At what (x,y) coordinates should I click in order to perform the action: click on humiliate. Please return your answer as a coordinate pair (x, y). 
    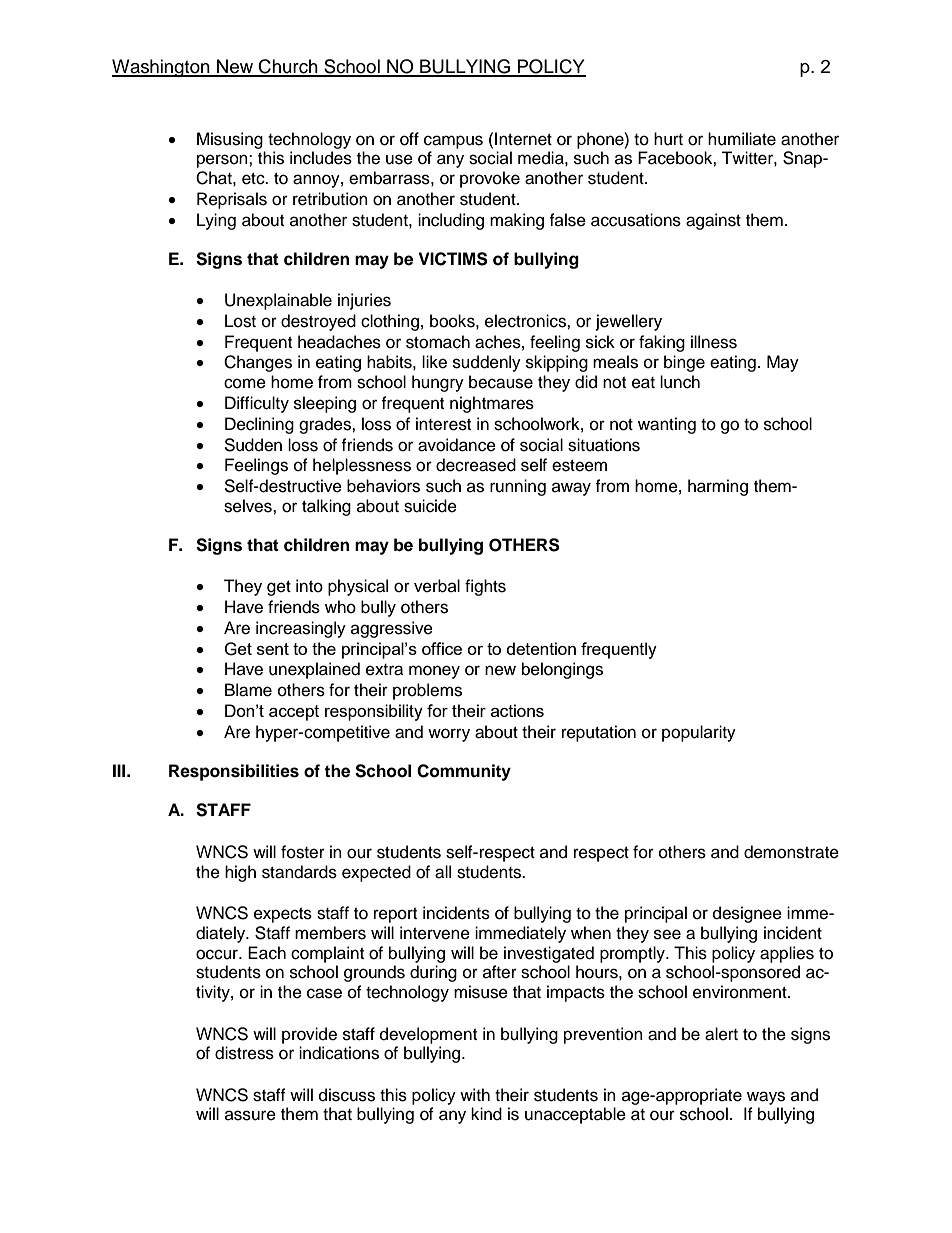
    Looking at the image, I should click on (742, 139).
